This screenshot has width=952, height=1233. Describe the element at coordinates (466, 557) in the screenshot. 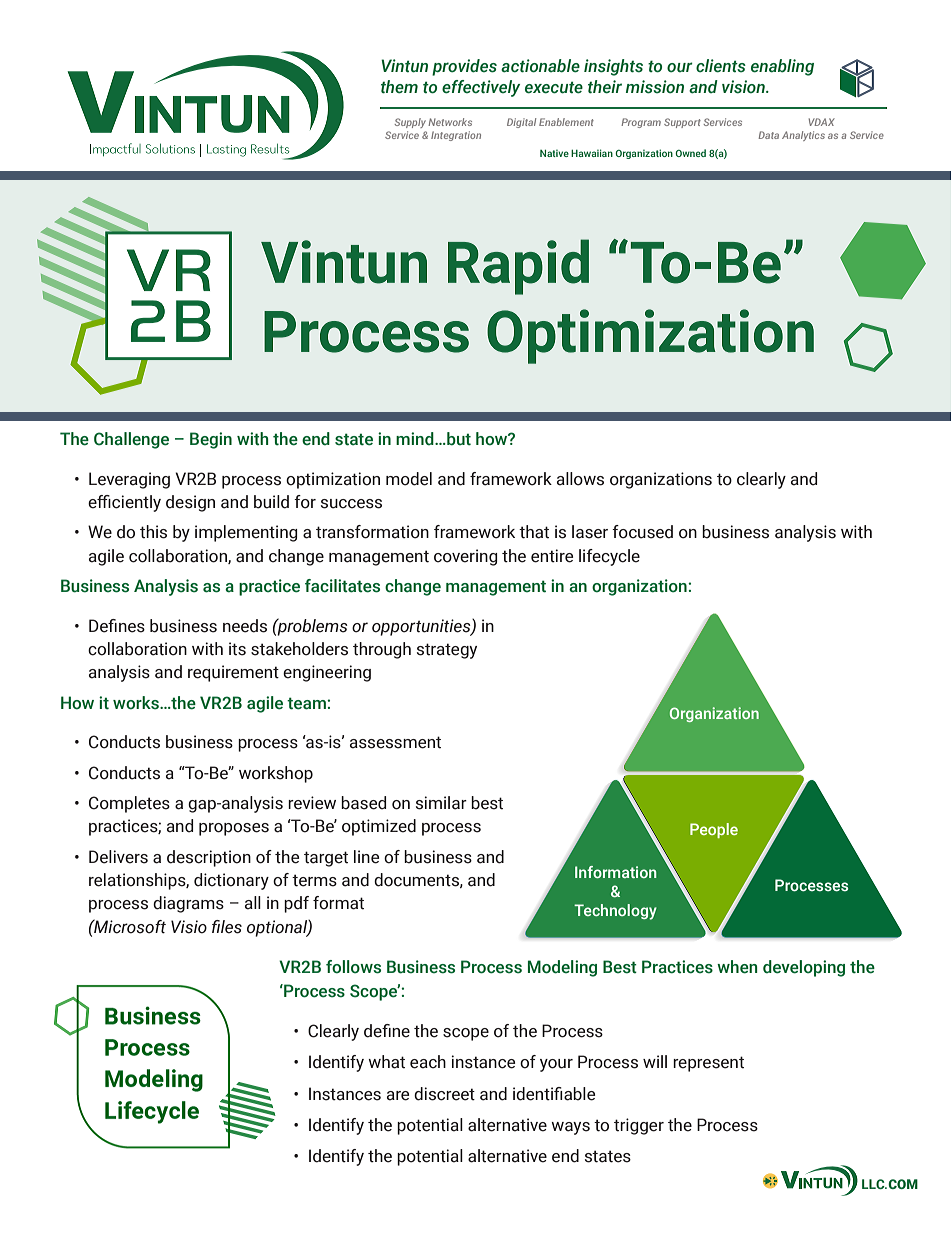

I see `covering` at that location.
